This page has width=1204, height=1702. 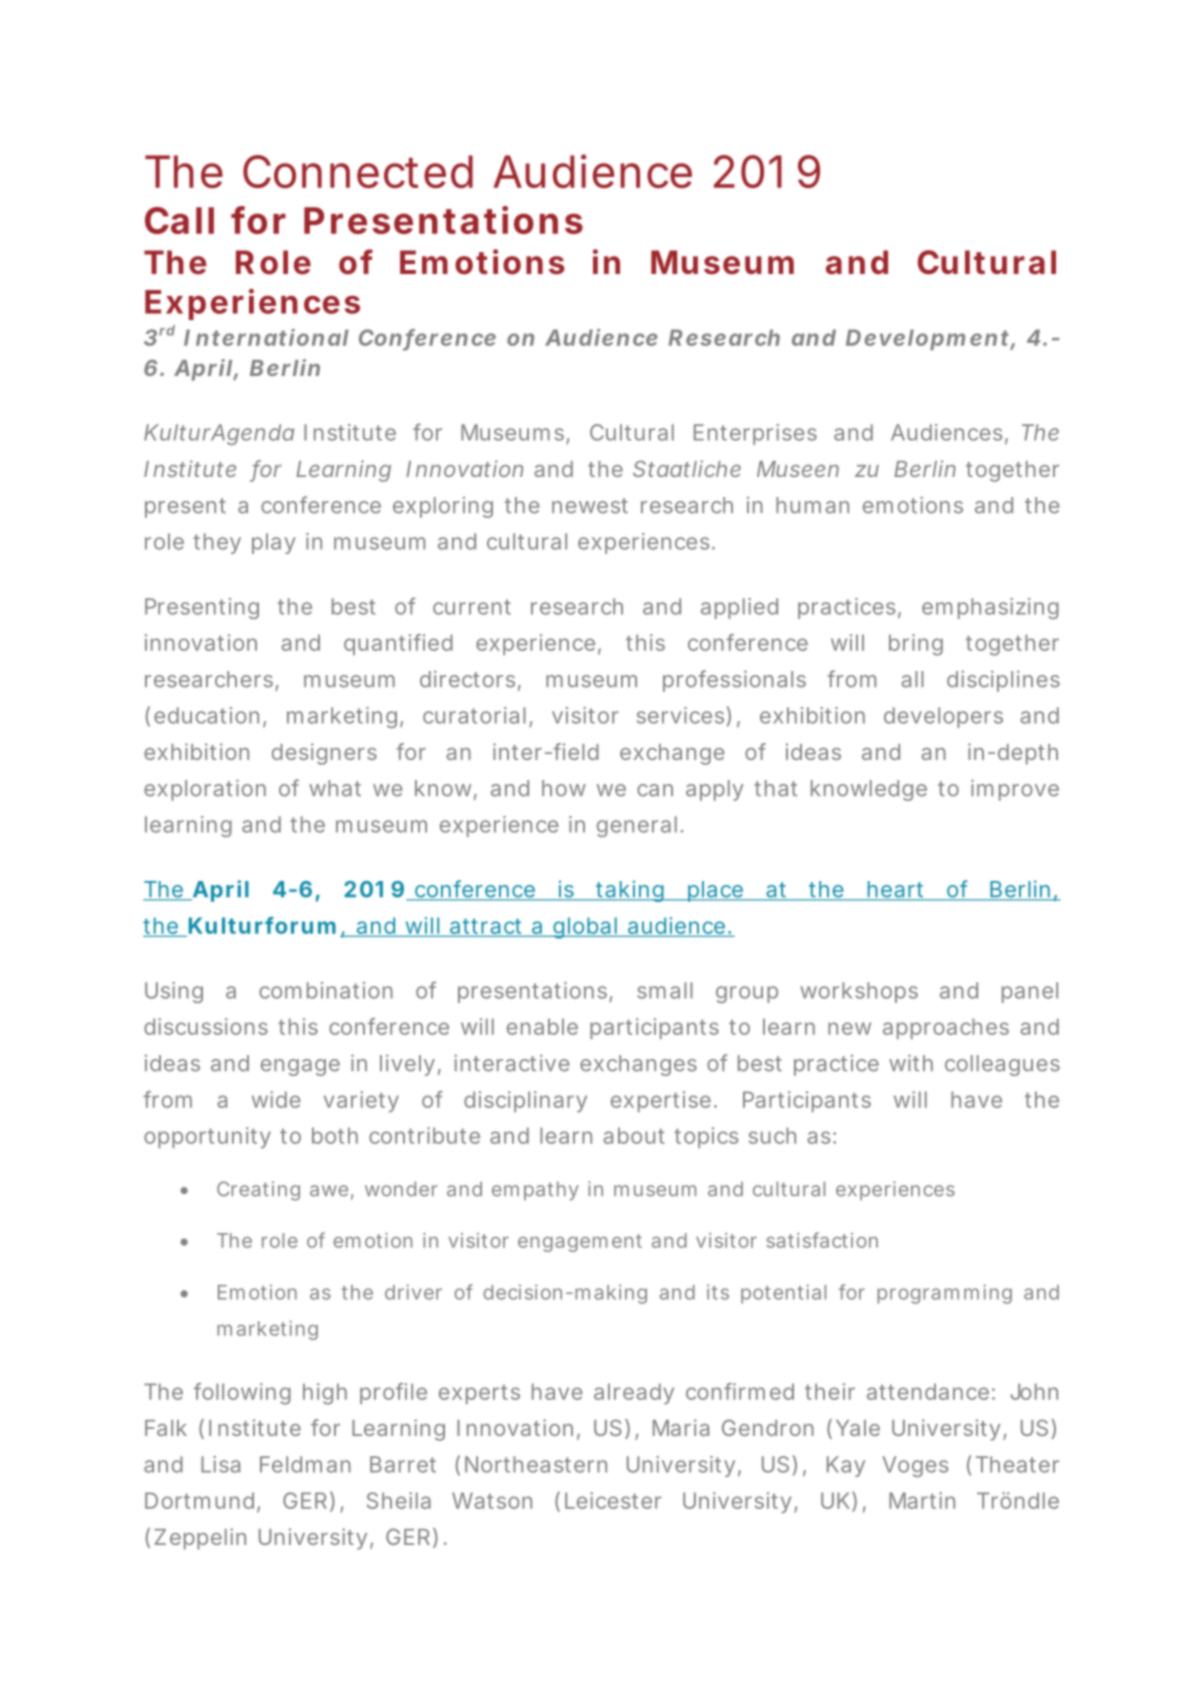 What do you see at coordinates (179, 220) in the page?
I see `Call` at bounding box center [179, 220].
